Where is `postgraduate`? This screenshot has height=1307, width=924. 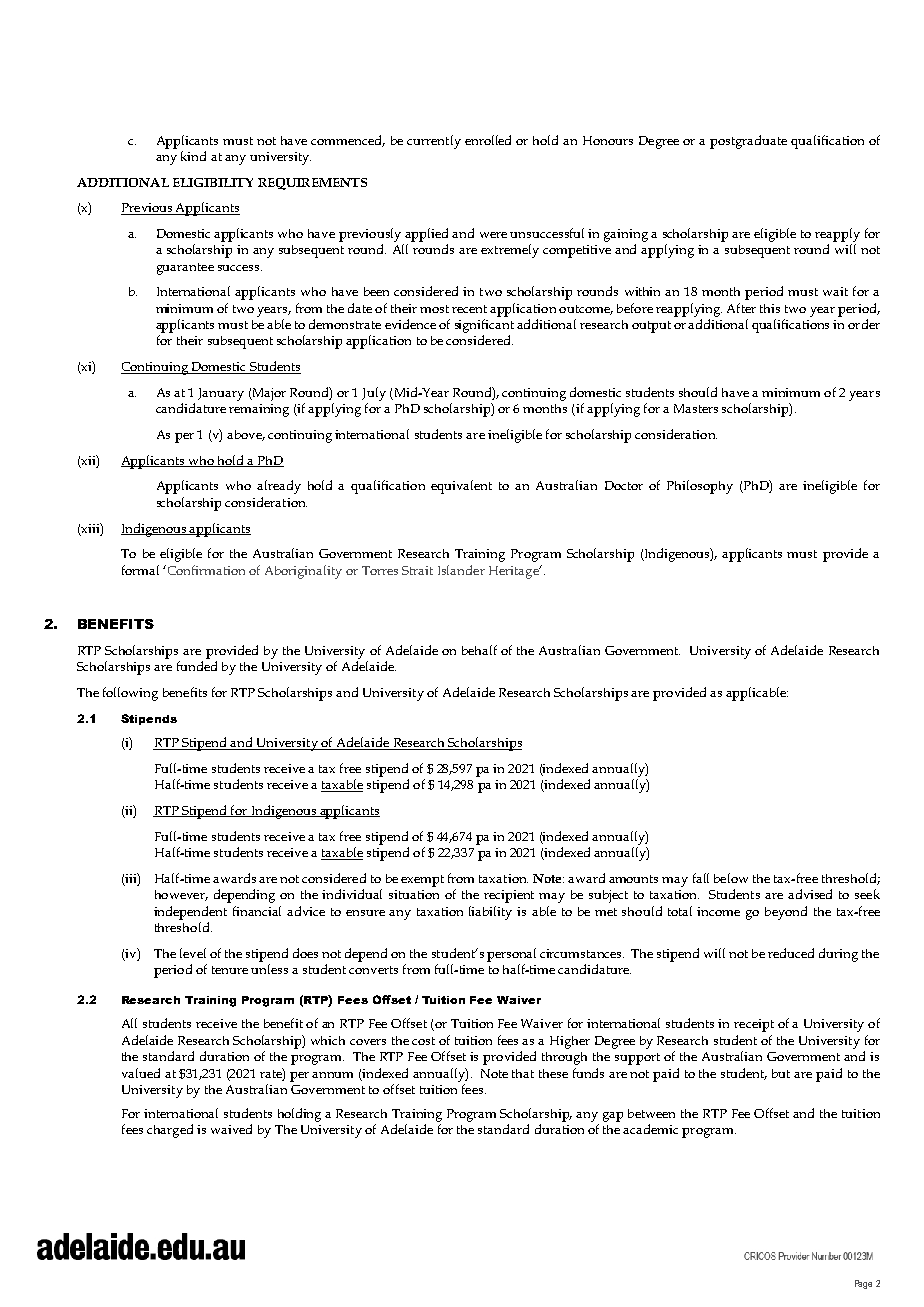
postgraduate is located at coordinates (748, 142).
